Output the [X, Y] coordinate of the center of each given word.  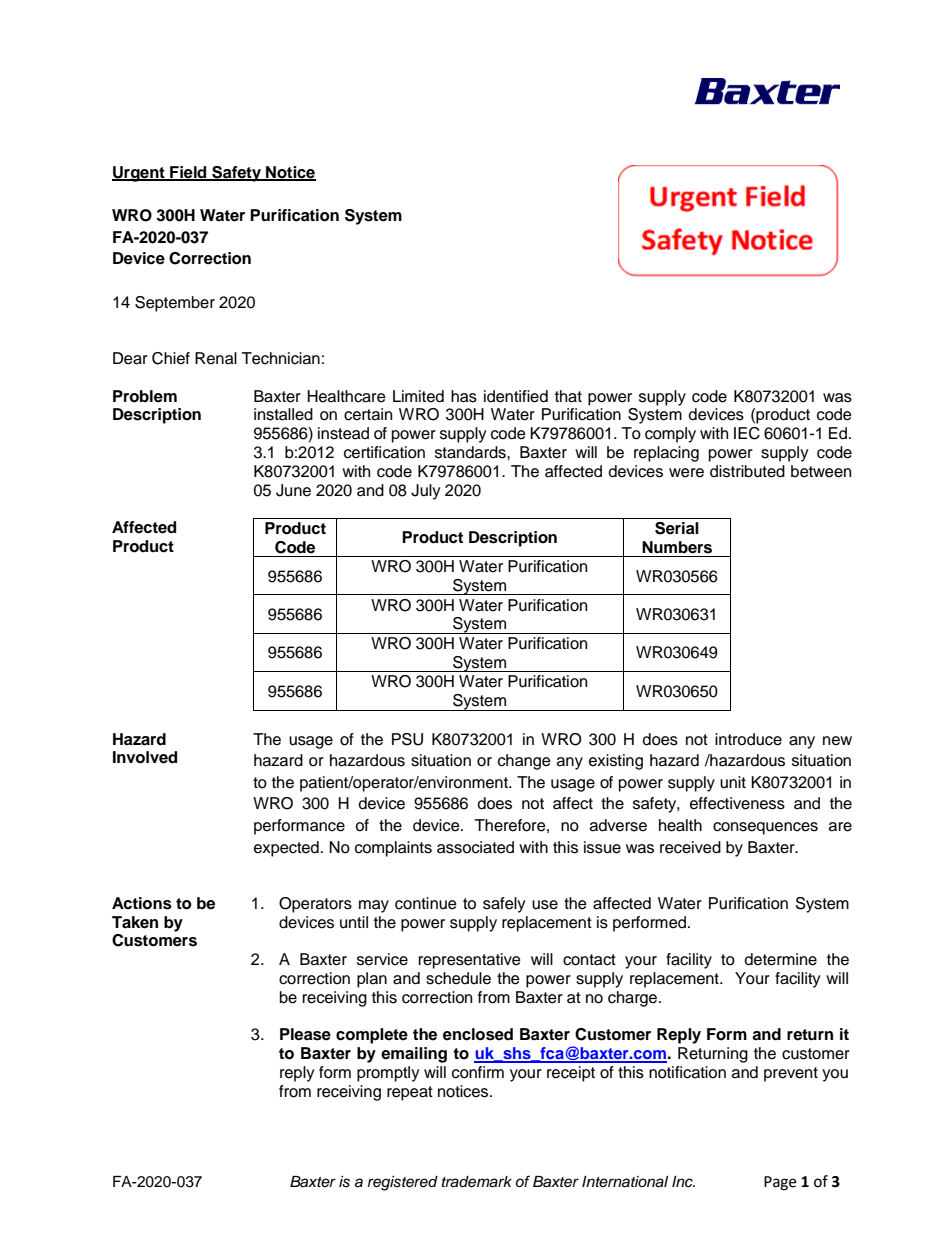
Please [305, 1034]
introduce [748, 739]
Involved [145, 757]
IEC [747, 433]
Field [188, 173]
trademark [477, 1182]
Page [780, 1183]
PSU [407, 739]
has [464, 396]
